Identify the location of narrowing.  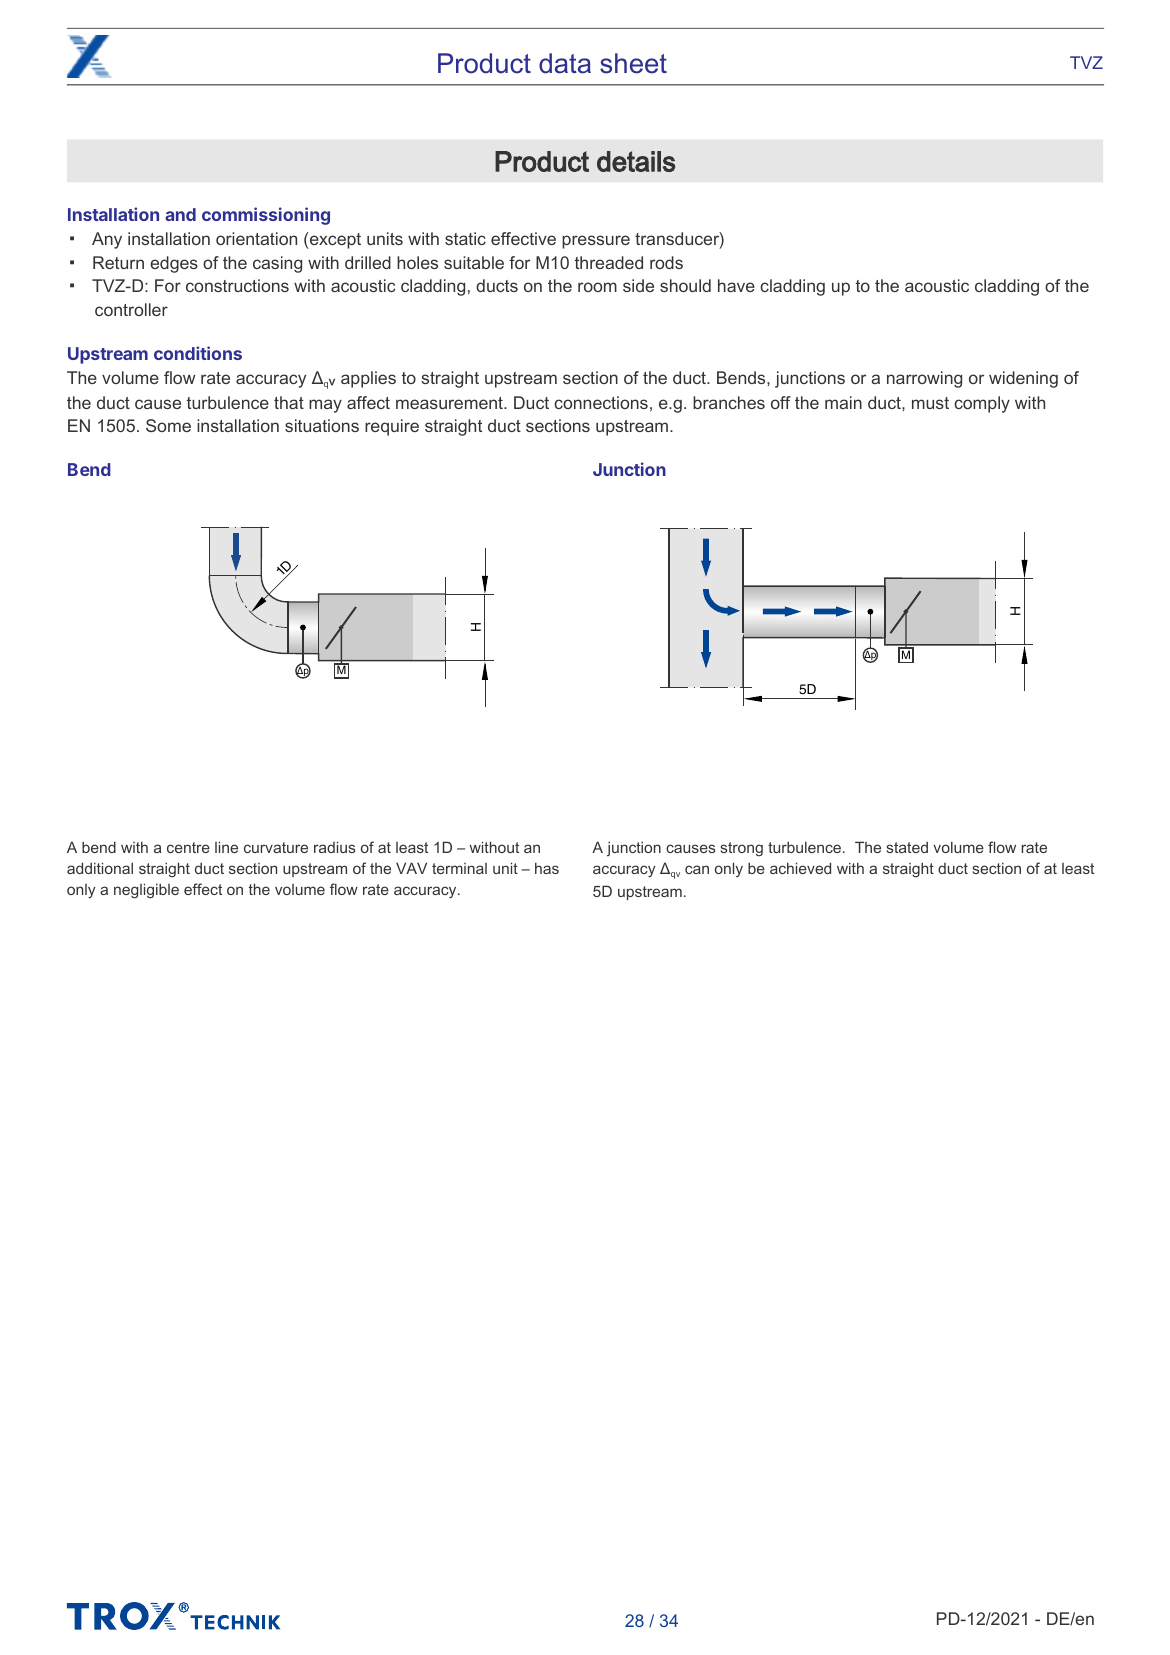
(924, 379).
